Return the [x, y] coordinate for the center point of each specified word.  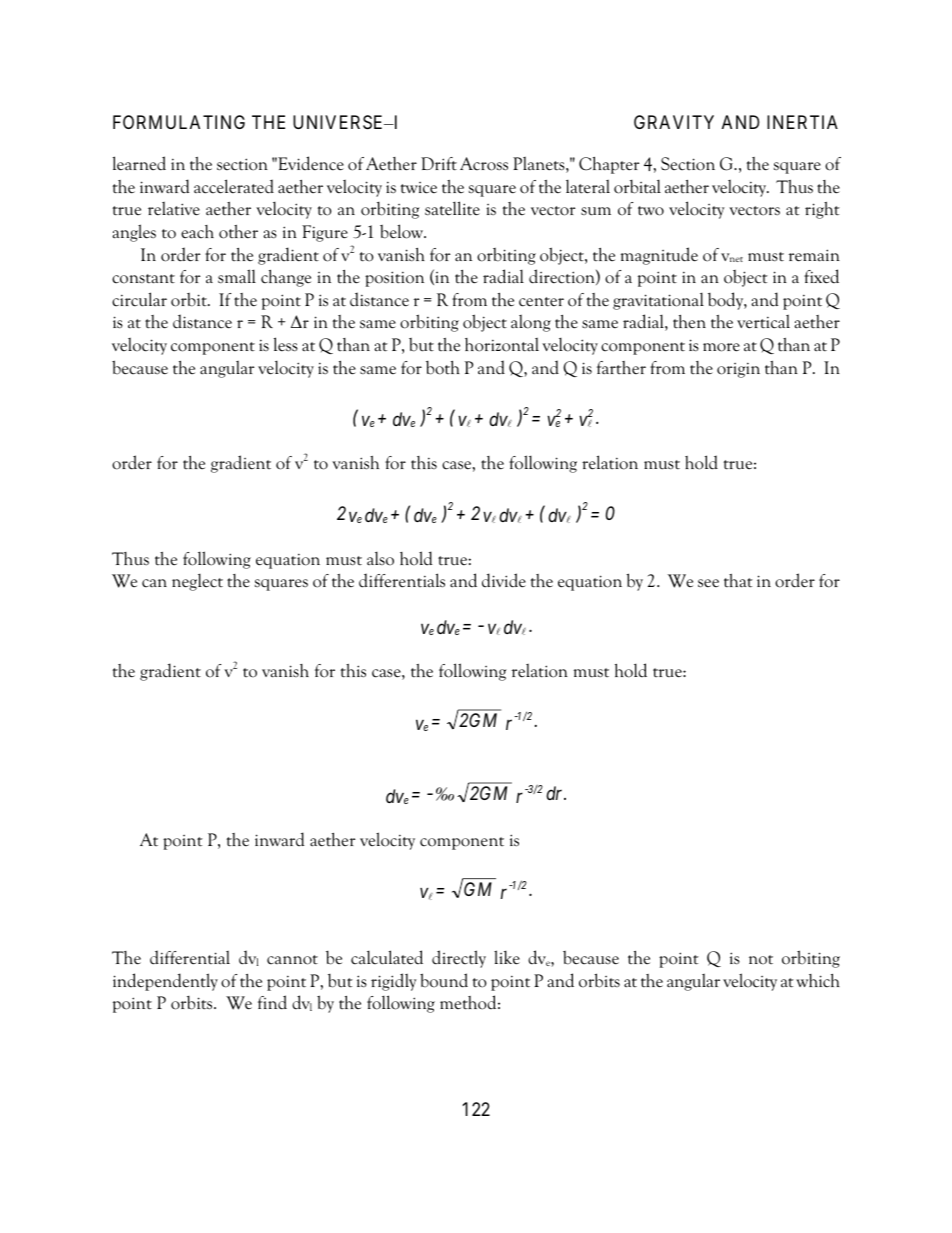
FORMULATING [179, 122]
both [443, 368]
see [708, 583]
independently [165, 982]
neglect [197, 582]
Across [484, 164]
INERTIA [802, 122]
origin [738, 370]
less [286, 344]
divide [504, 580]
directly [459, 959]
